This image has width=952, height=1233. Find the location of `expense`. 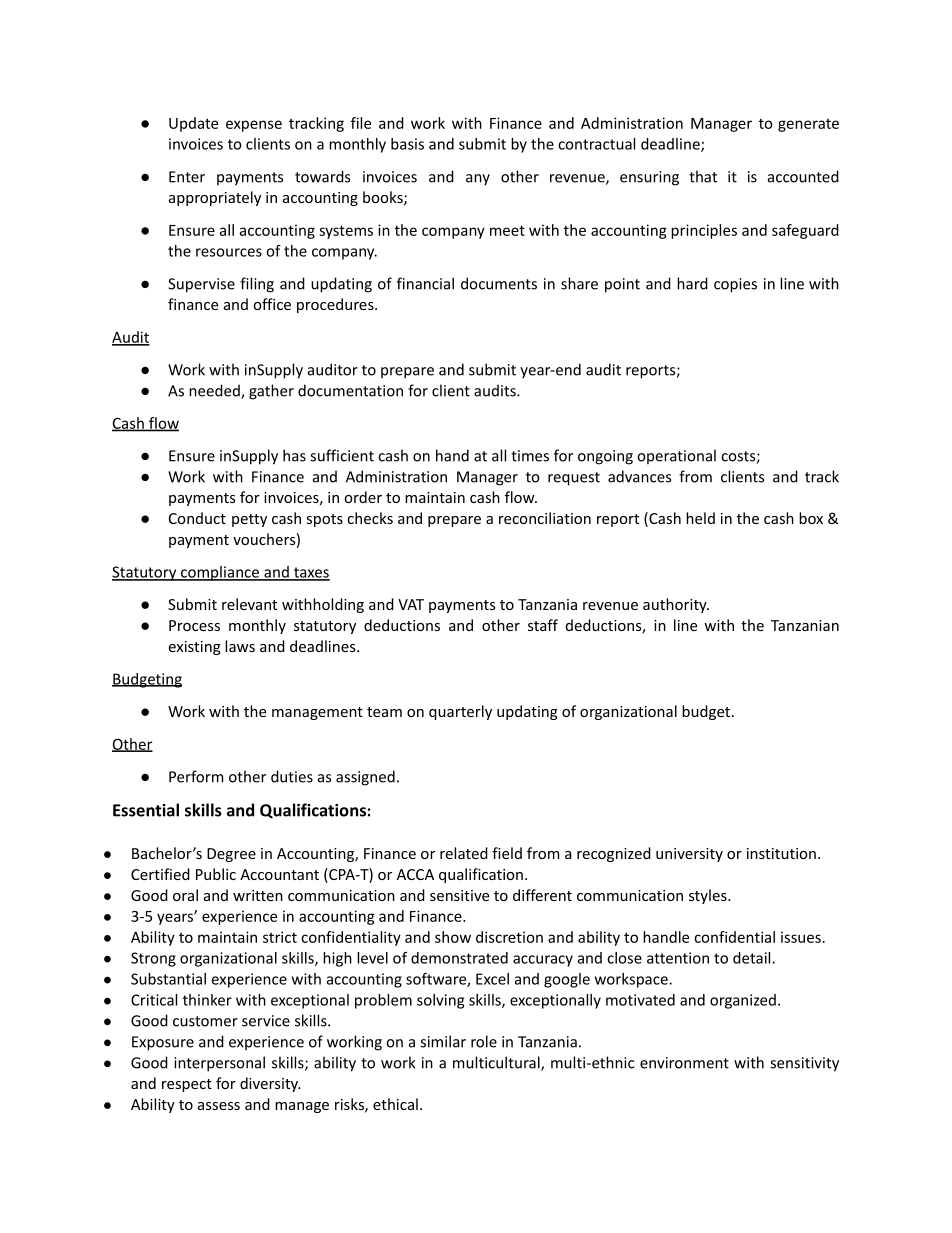

expense is located at coordinates (254, 126).
